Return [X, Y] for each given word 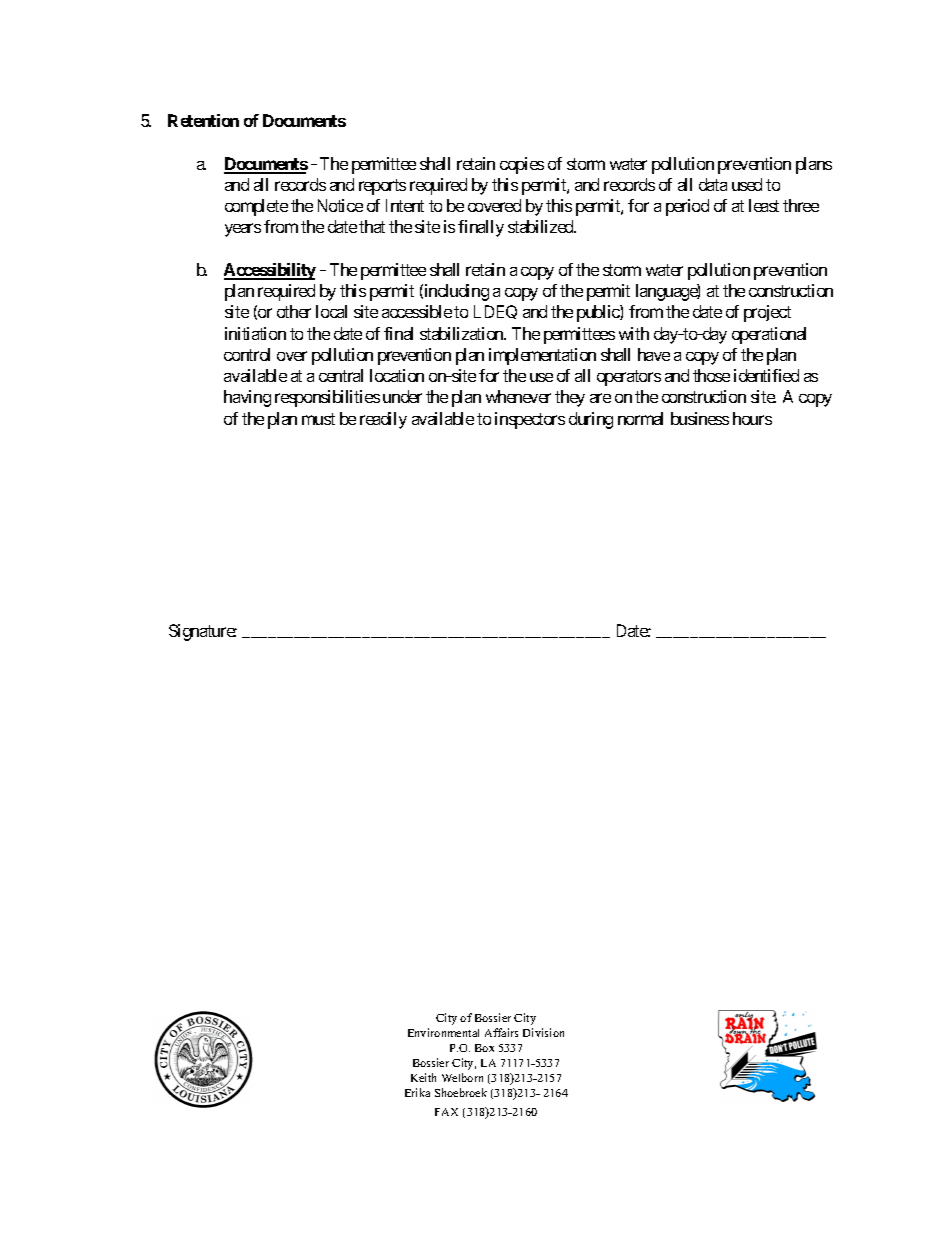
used [747, 184]
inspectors [530, 420]
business [700, 418]
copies [522, 165]
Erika [417, 1092]
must [318, 419]
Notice [340, 205]
